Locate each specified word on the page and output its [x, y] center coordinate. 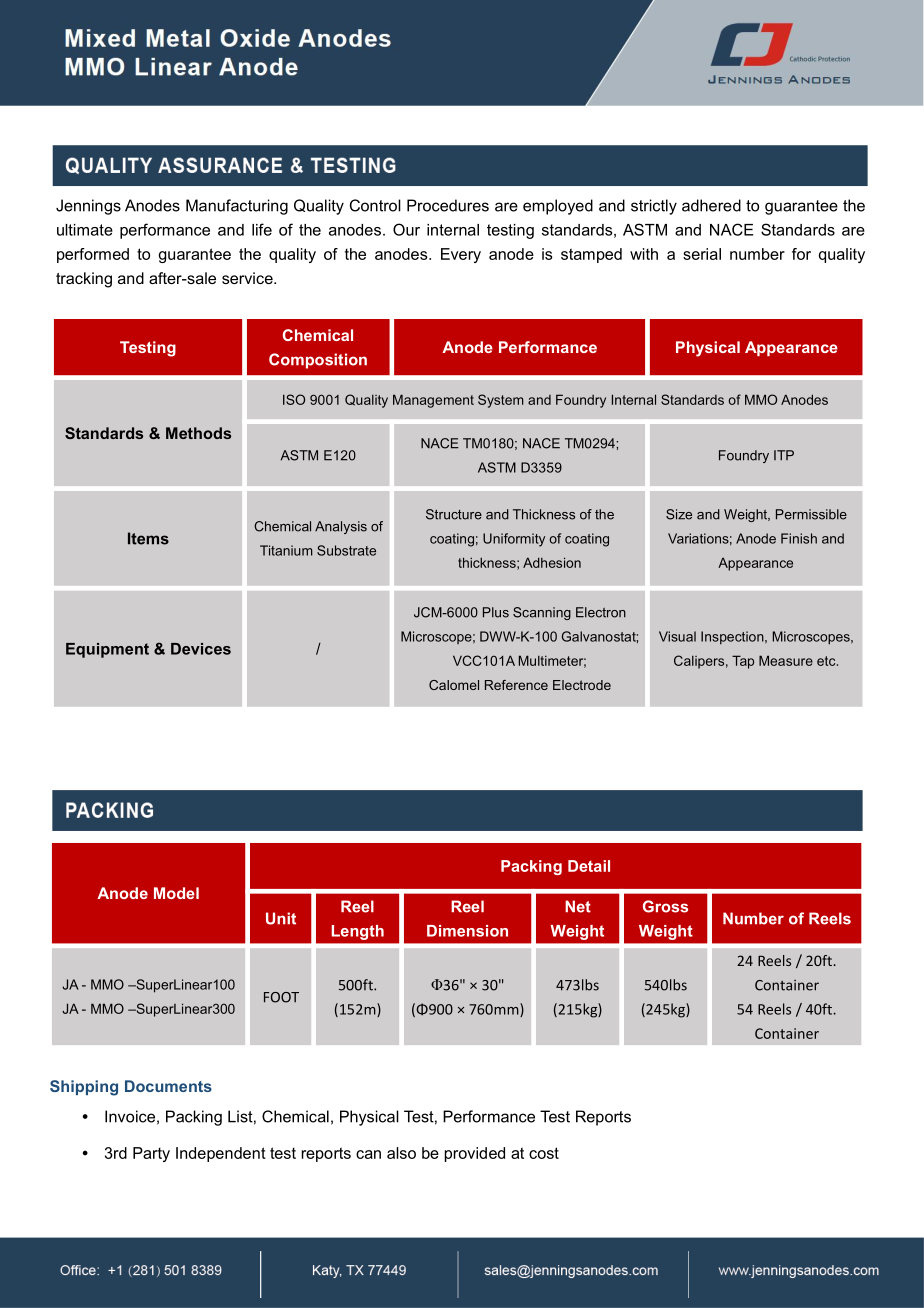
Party [151, 1154]
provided [475, 1154]
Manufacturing [237, 207]
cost [544, 1153]
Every [461, 255]
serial [702, 254]
